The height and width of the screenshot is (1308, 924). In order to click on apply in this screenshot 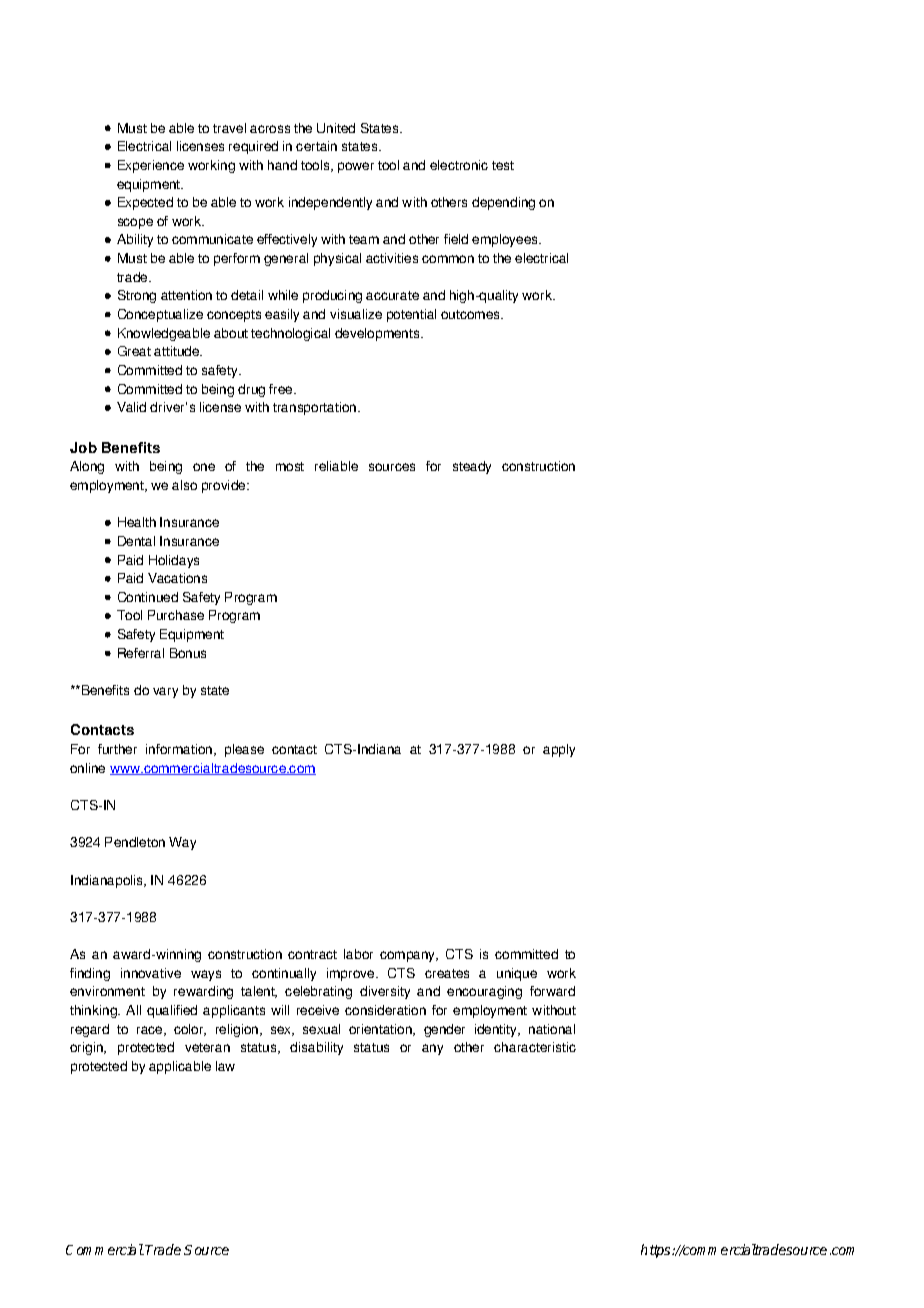, I will do `click(559, 750)`.
